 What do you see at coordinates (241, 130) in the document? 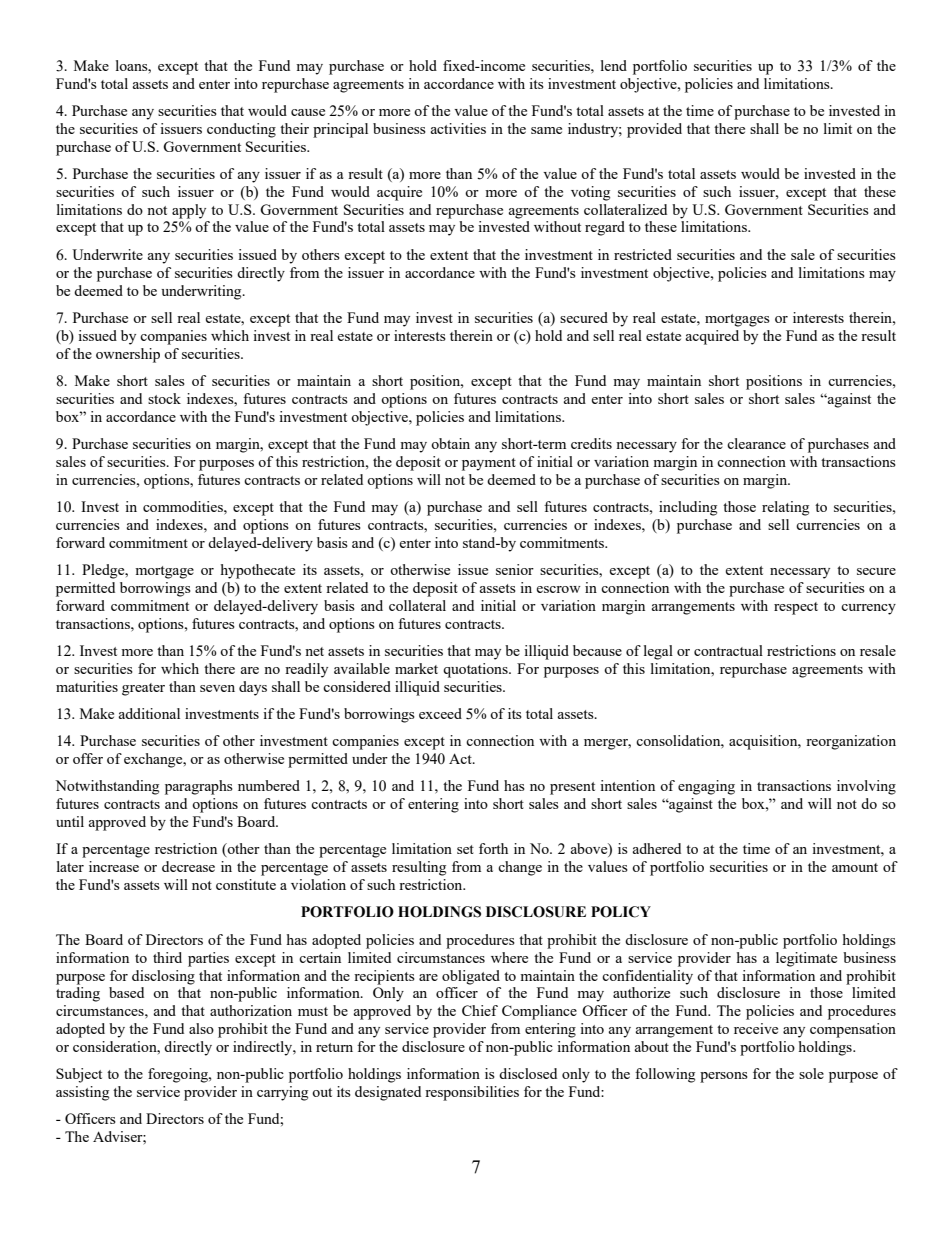
I see `conducting` at bounding box center [241, 130].
